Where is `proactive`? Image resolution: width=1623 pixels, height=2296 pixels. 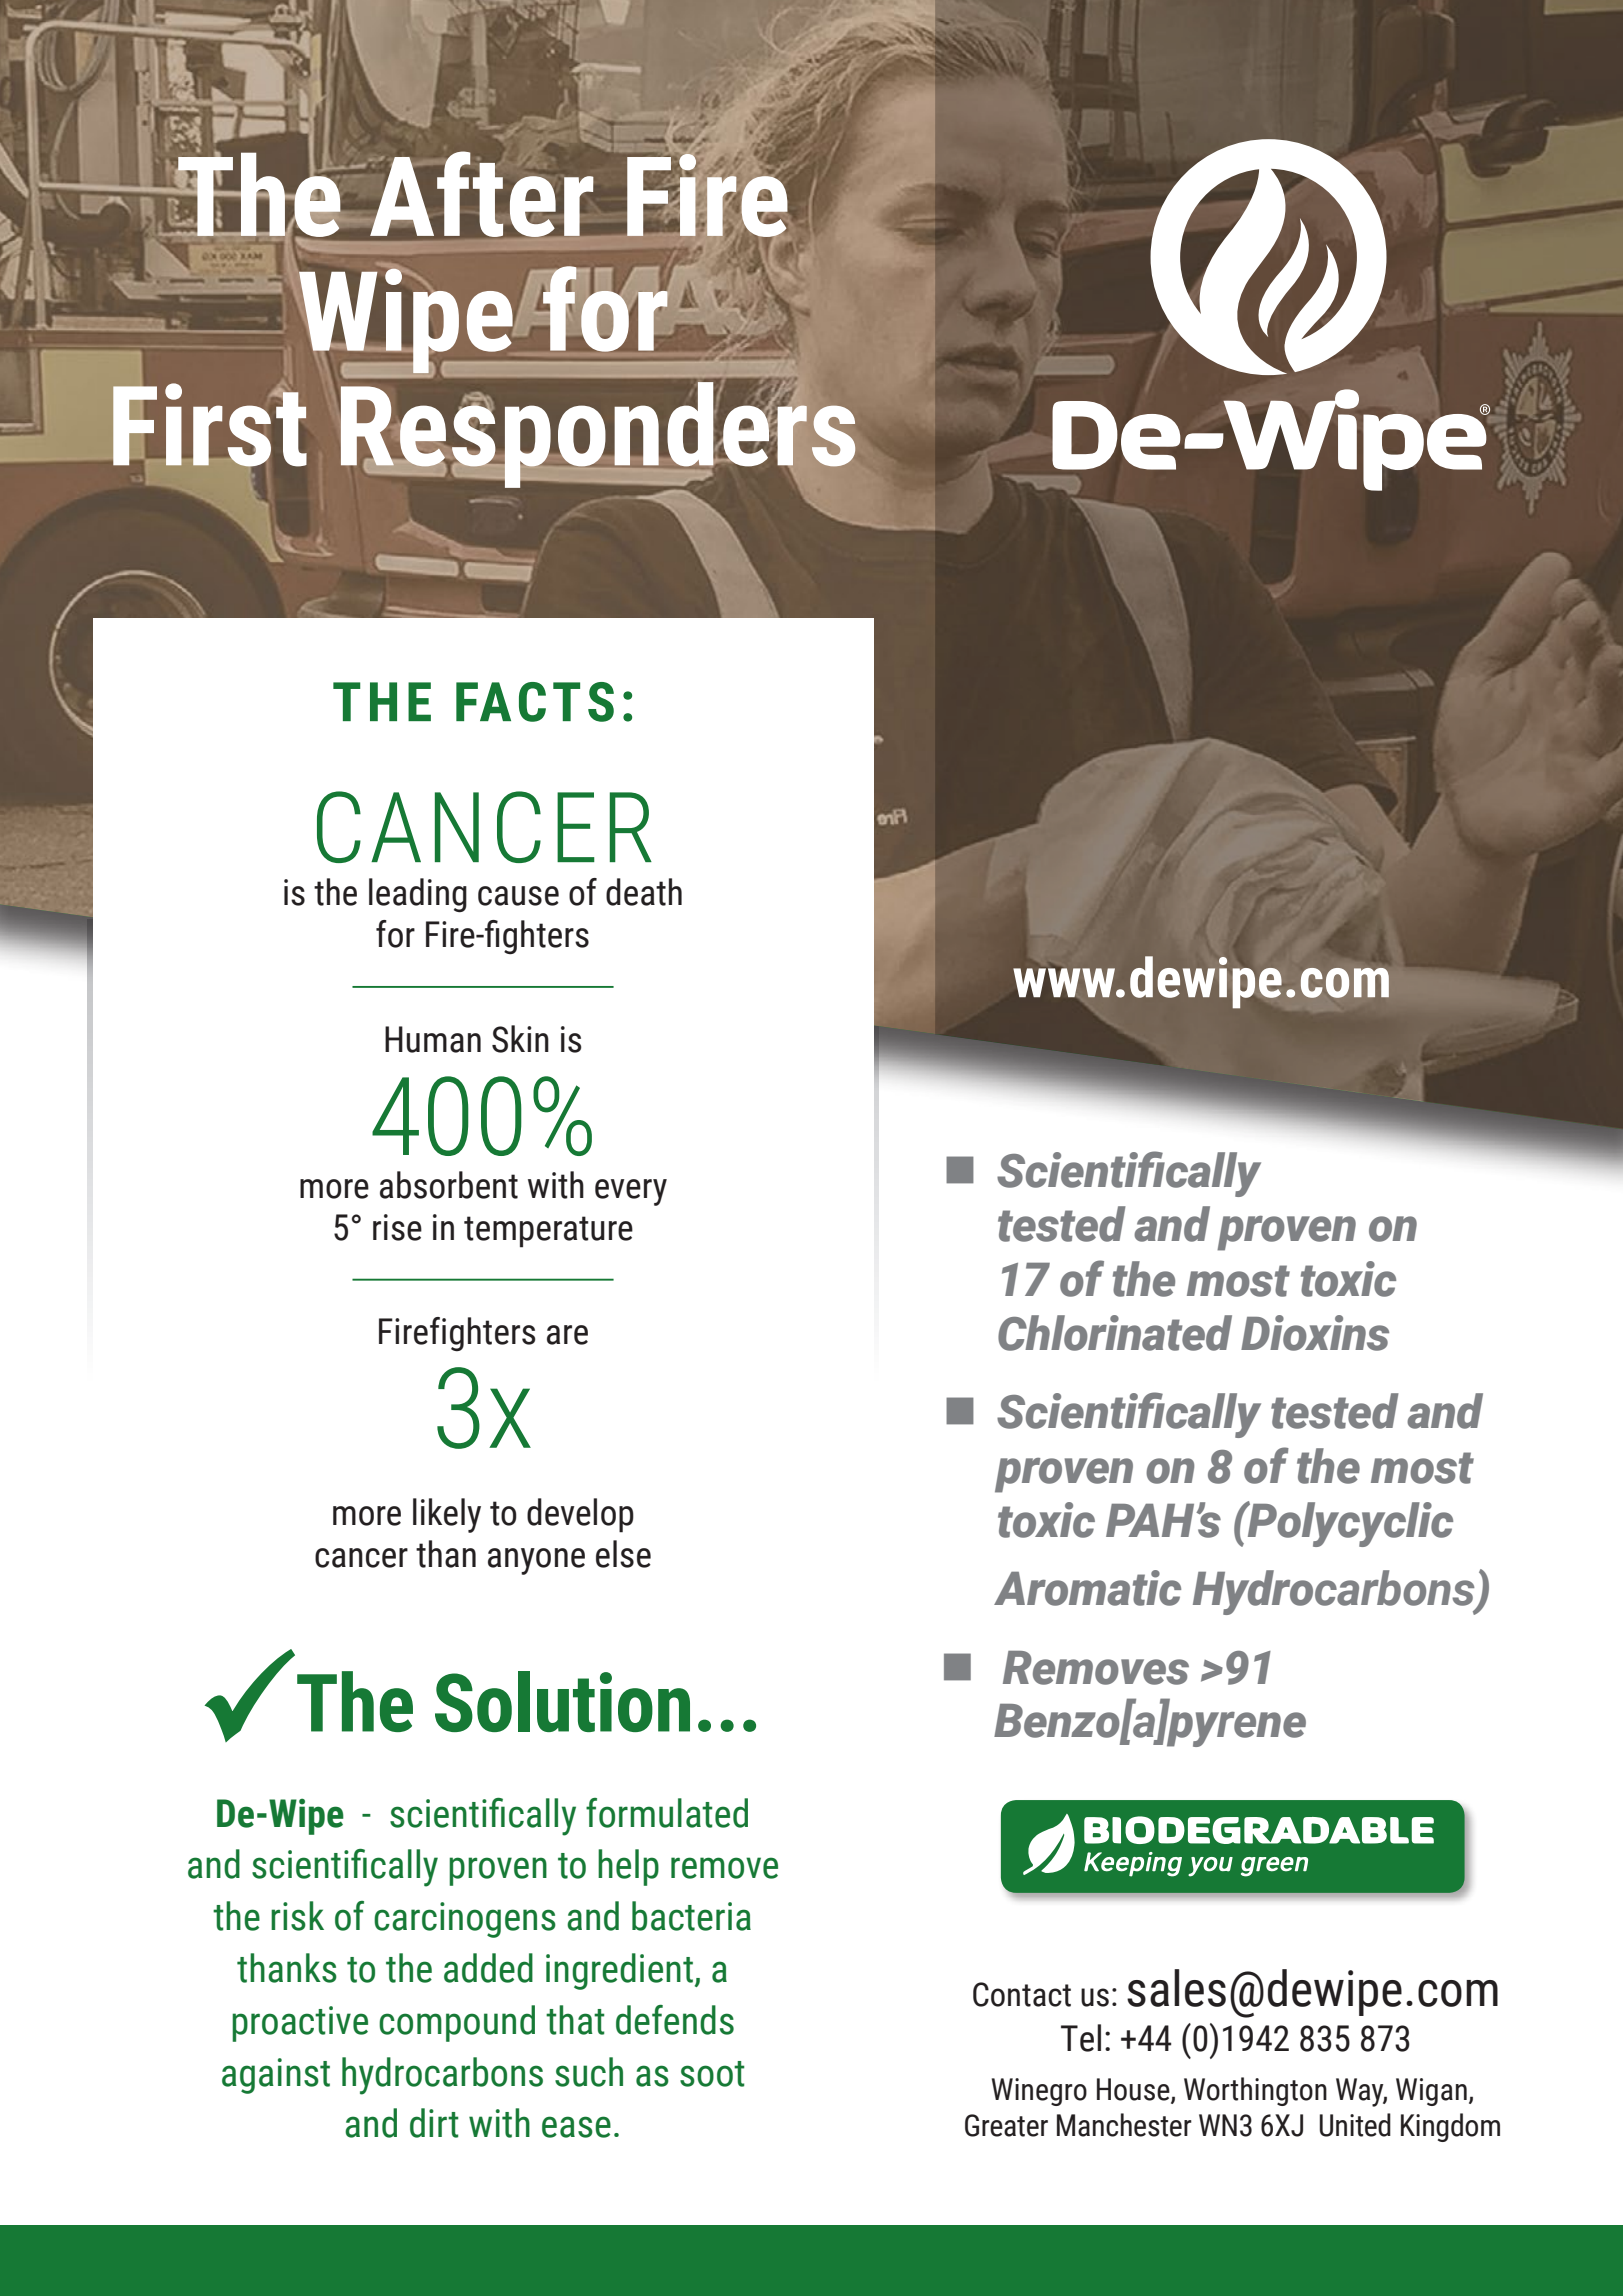 proactive is located at coordinates (300, 2024).
